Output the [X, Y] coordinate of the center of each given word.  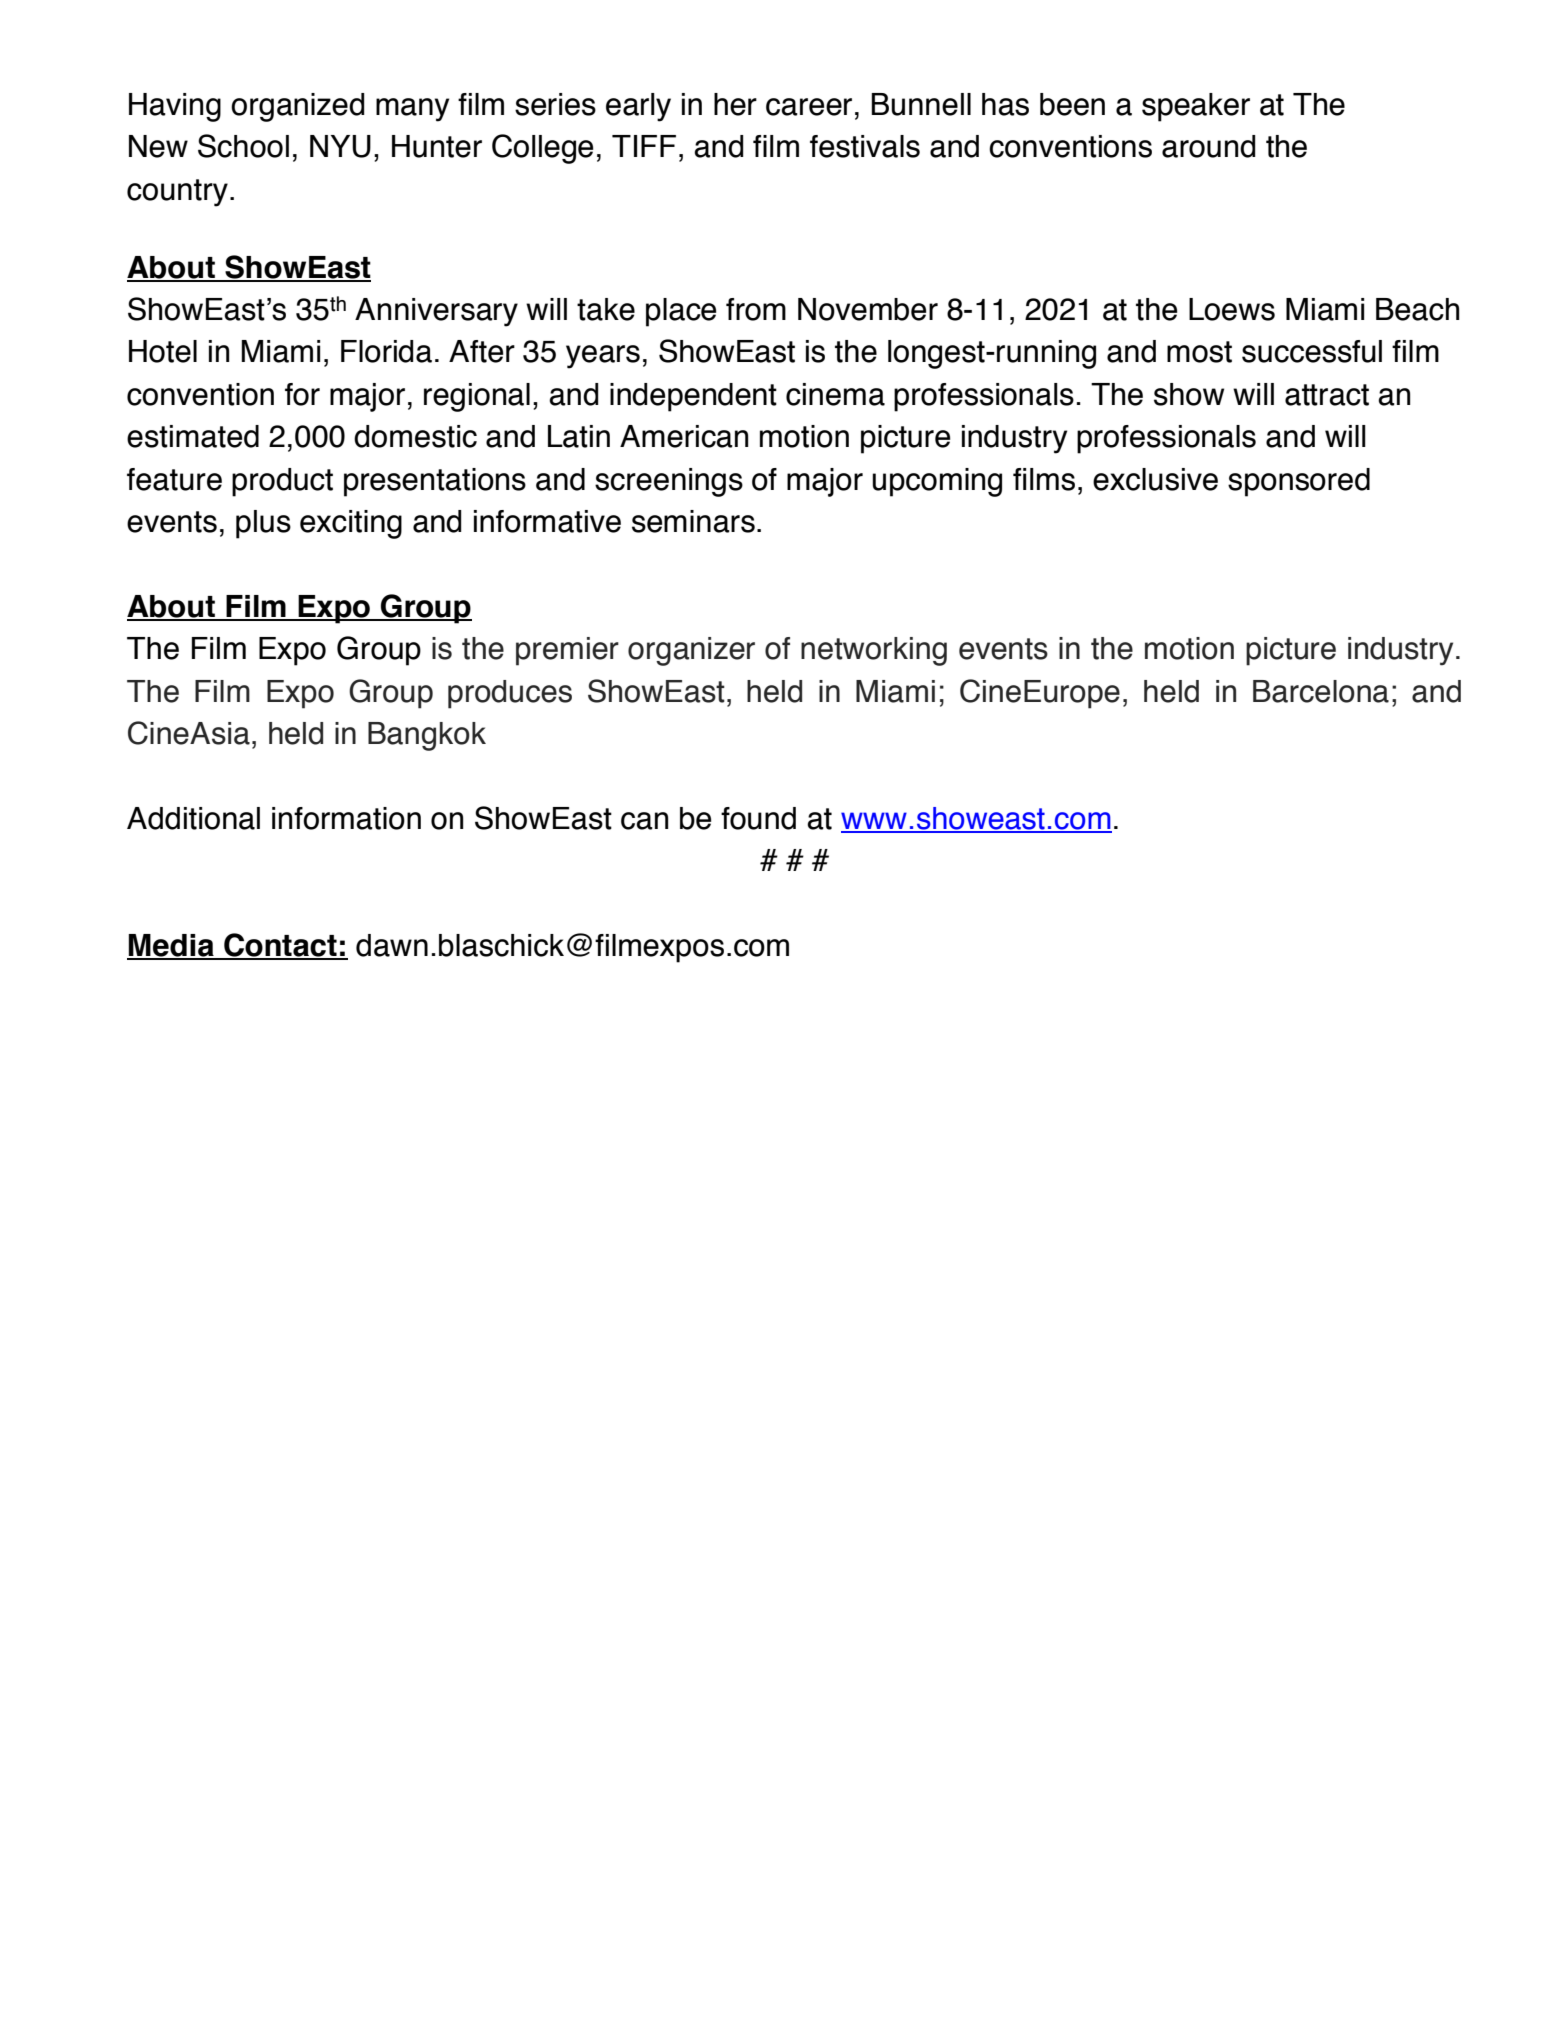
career [809, 107]
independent [693, 397]
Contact [280, 946]
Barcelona [1321, 691]
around [1208, 146]
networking [874, 651]
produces [510, 694]
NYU [340, 146]
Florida [386, 351]
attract [1327, 395]
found [758, 818]
